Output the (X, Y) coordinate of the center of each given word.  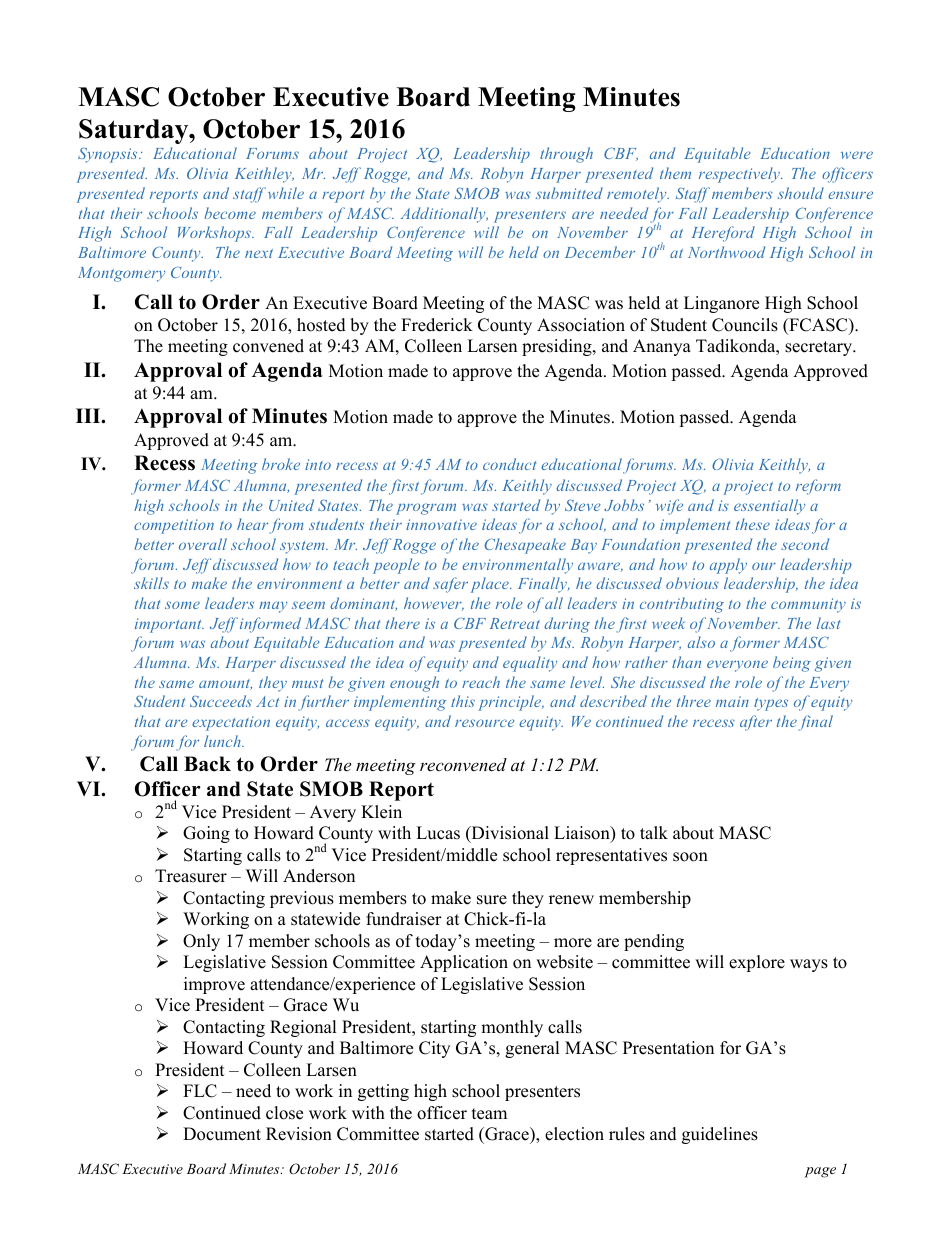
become (230, 213)
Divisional (509, 834)
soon (690, 857)
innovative (441, 524)
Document (222, 1134)
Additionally (444, 215)
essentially (769, 507)
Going (206, 834)
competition (174, 526)
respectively (740, 175)
